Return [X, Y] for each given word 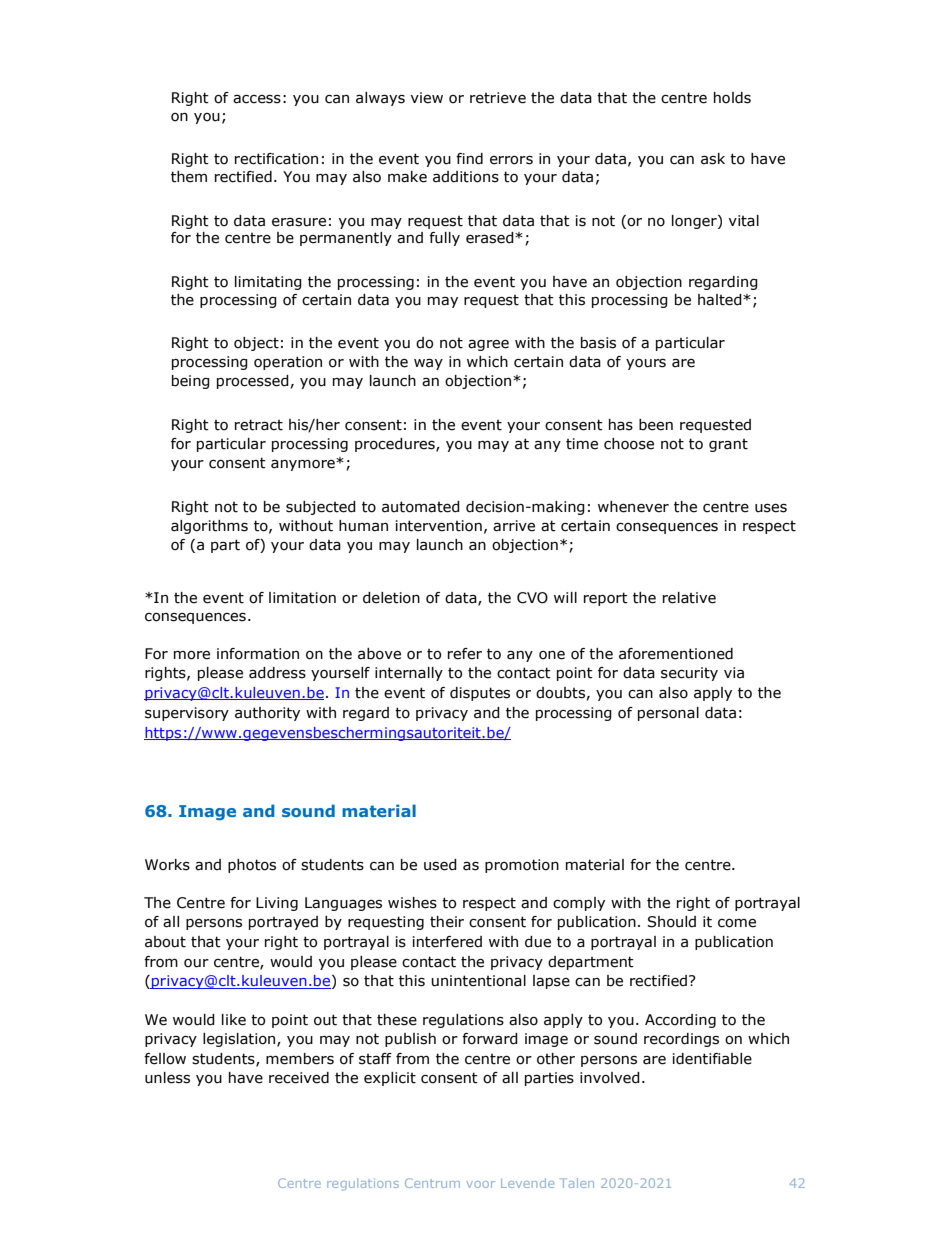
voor [480, 1184]
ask [713, 159]
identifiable [712, 1059]
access [257, 99]
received [299, 1078]
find [469, 159]
